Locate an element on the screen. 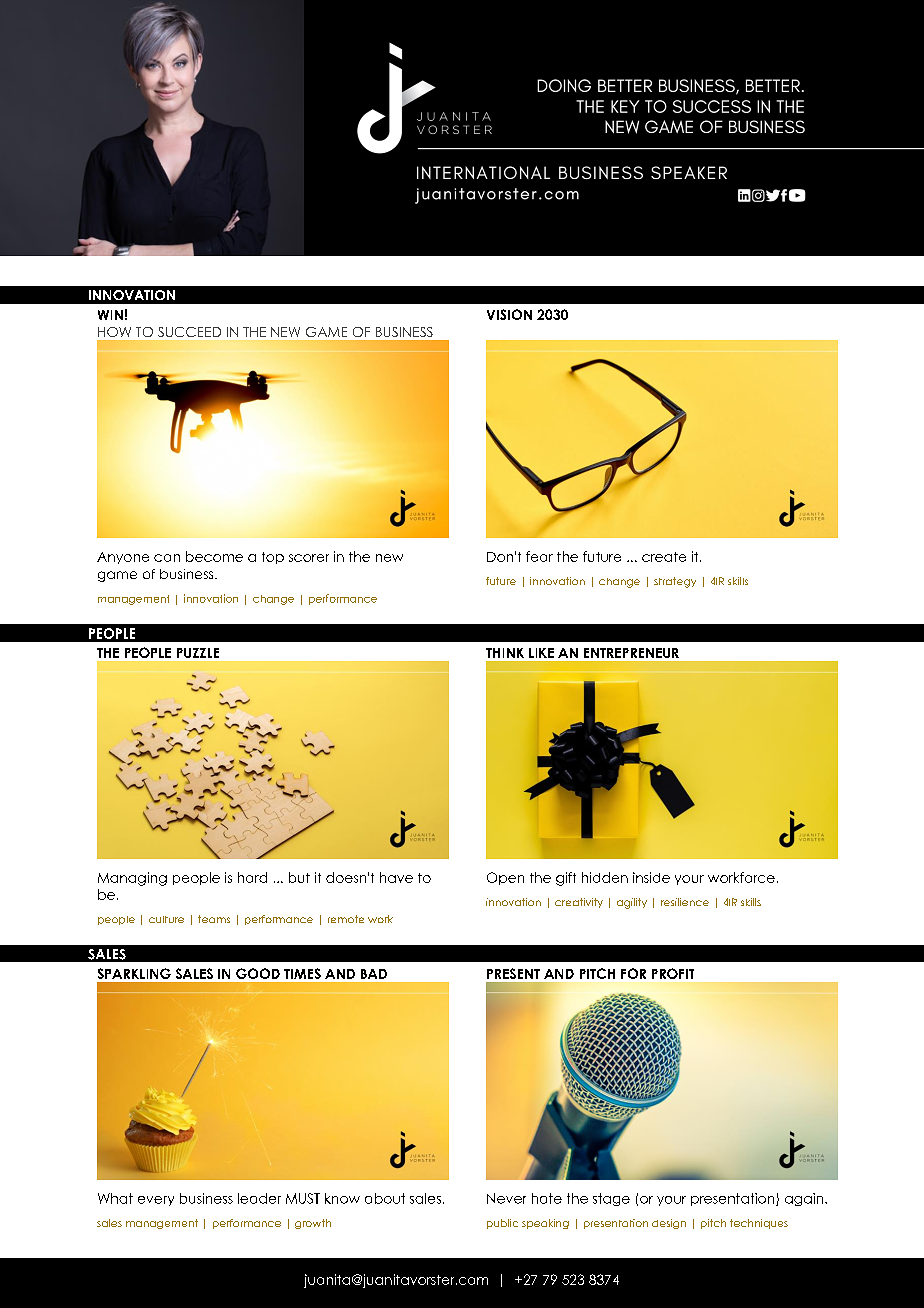 The width and height of the screenshot is (924, 1308). Open is located at coordinates (505, 878).
